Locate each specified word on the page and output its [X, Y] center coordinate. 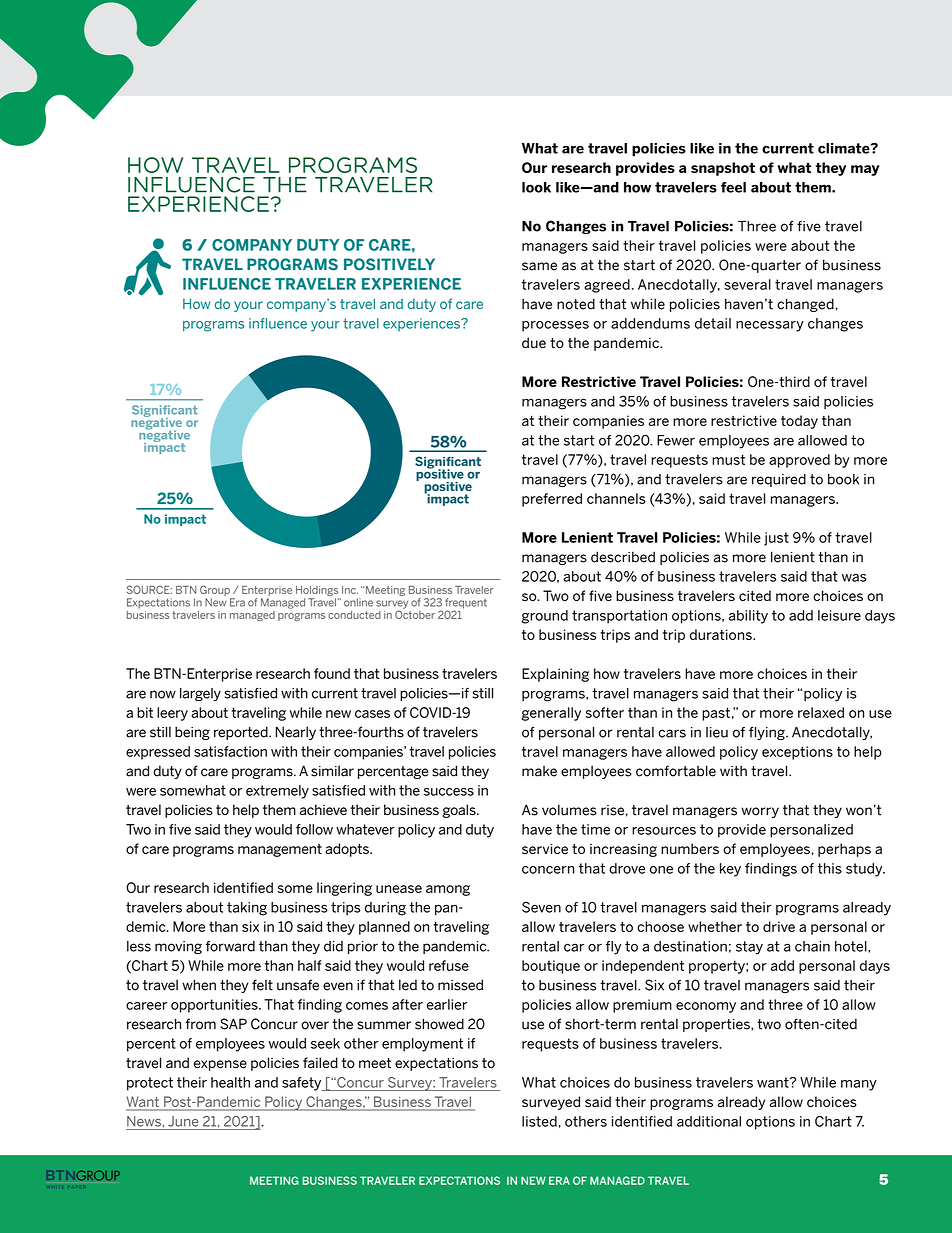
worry [760, 812]
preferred [552, 500]
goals [460, 811]
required [779, 480]
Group [216, 592]
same [539, 266]
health [230, 1082]
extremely [277, 792]
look [536, 187]
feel [733, 187]
